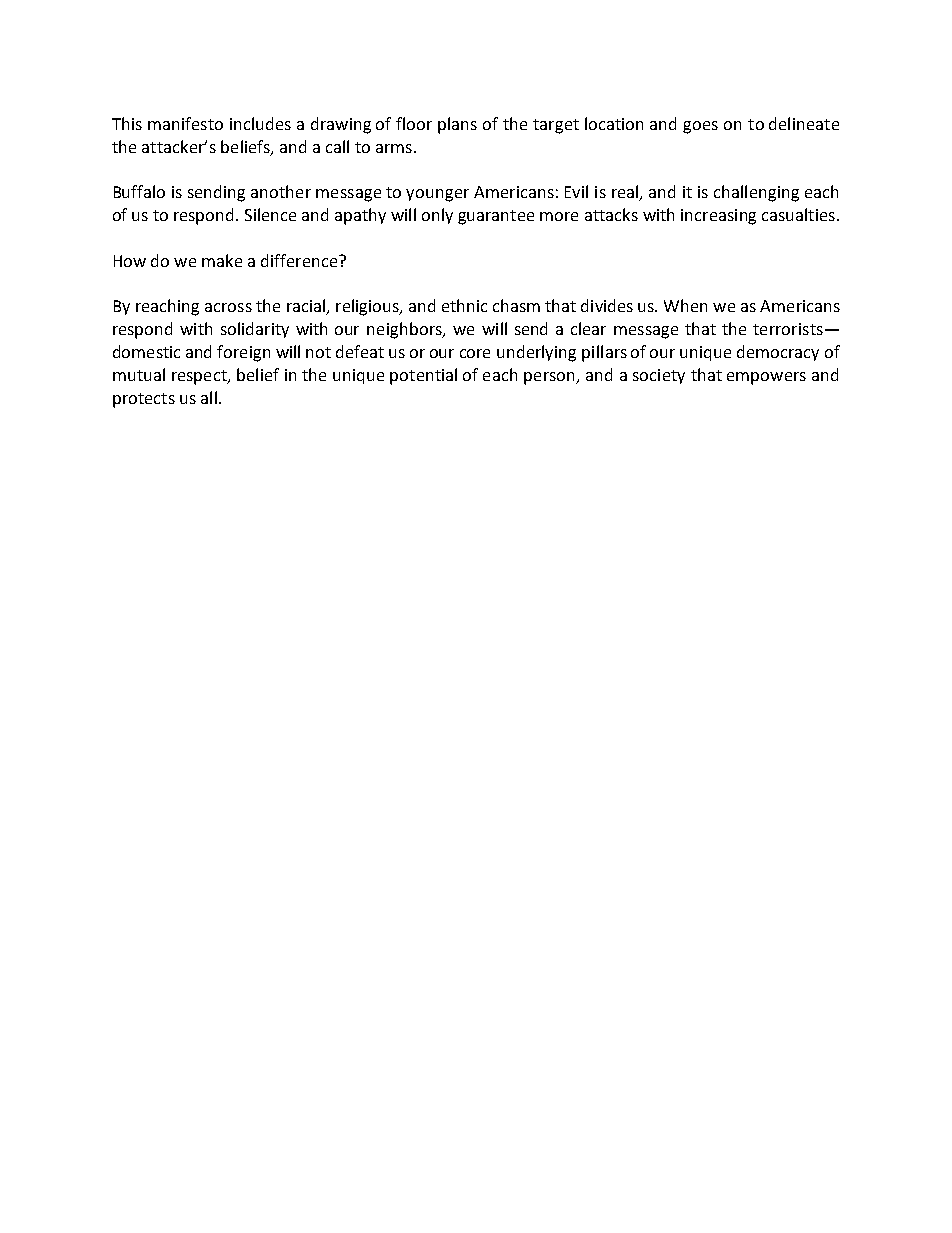  I want to click on manifesto, so click(185, 123).
